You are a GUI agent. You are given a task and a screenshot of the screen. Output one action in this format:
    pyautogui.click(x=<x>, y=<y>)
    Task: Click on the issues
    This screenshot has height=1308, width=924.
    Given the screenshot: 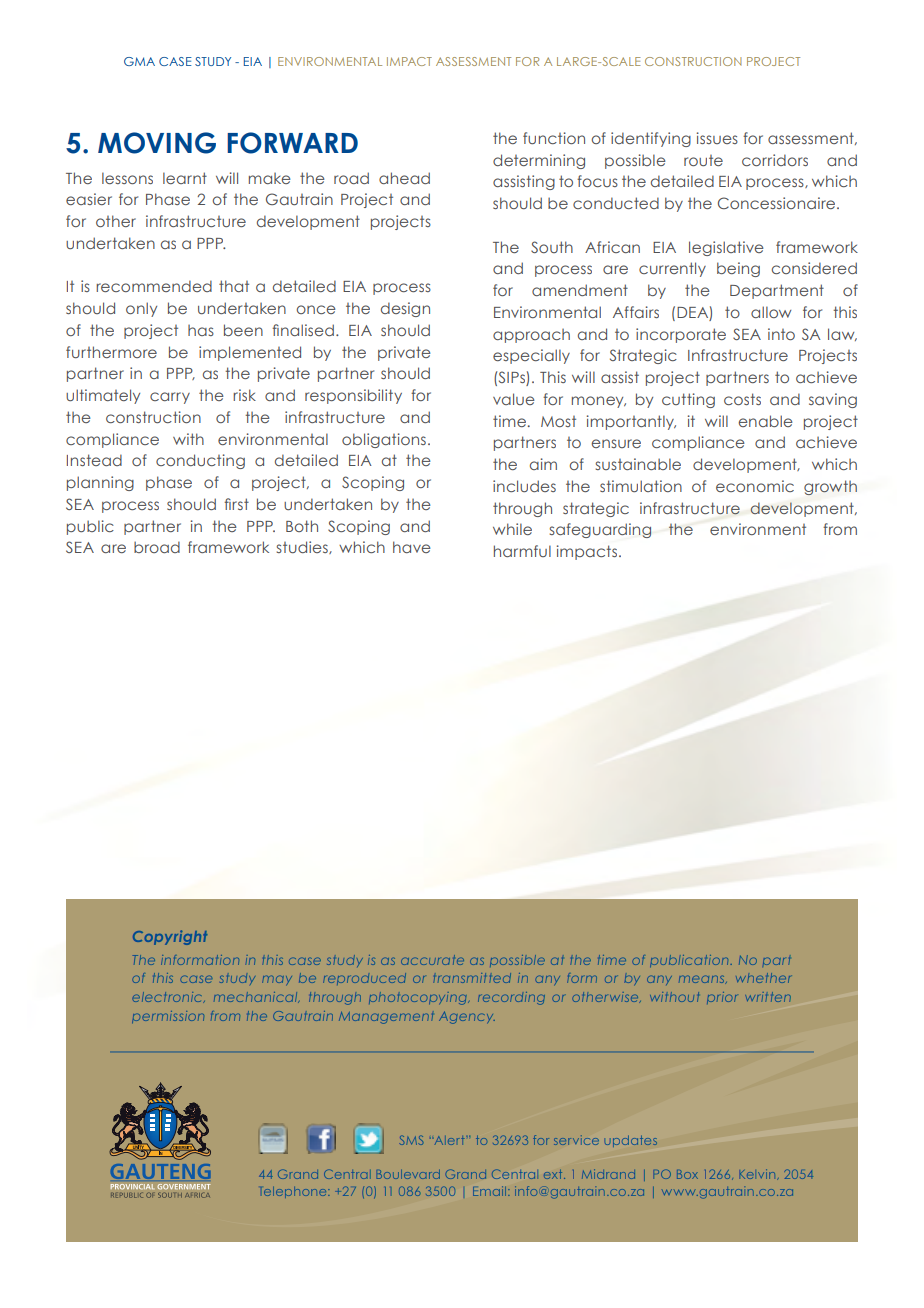 What is the action you would take?
    pyautogui.click(x=717, y=138)
